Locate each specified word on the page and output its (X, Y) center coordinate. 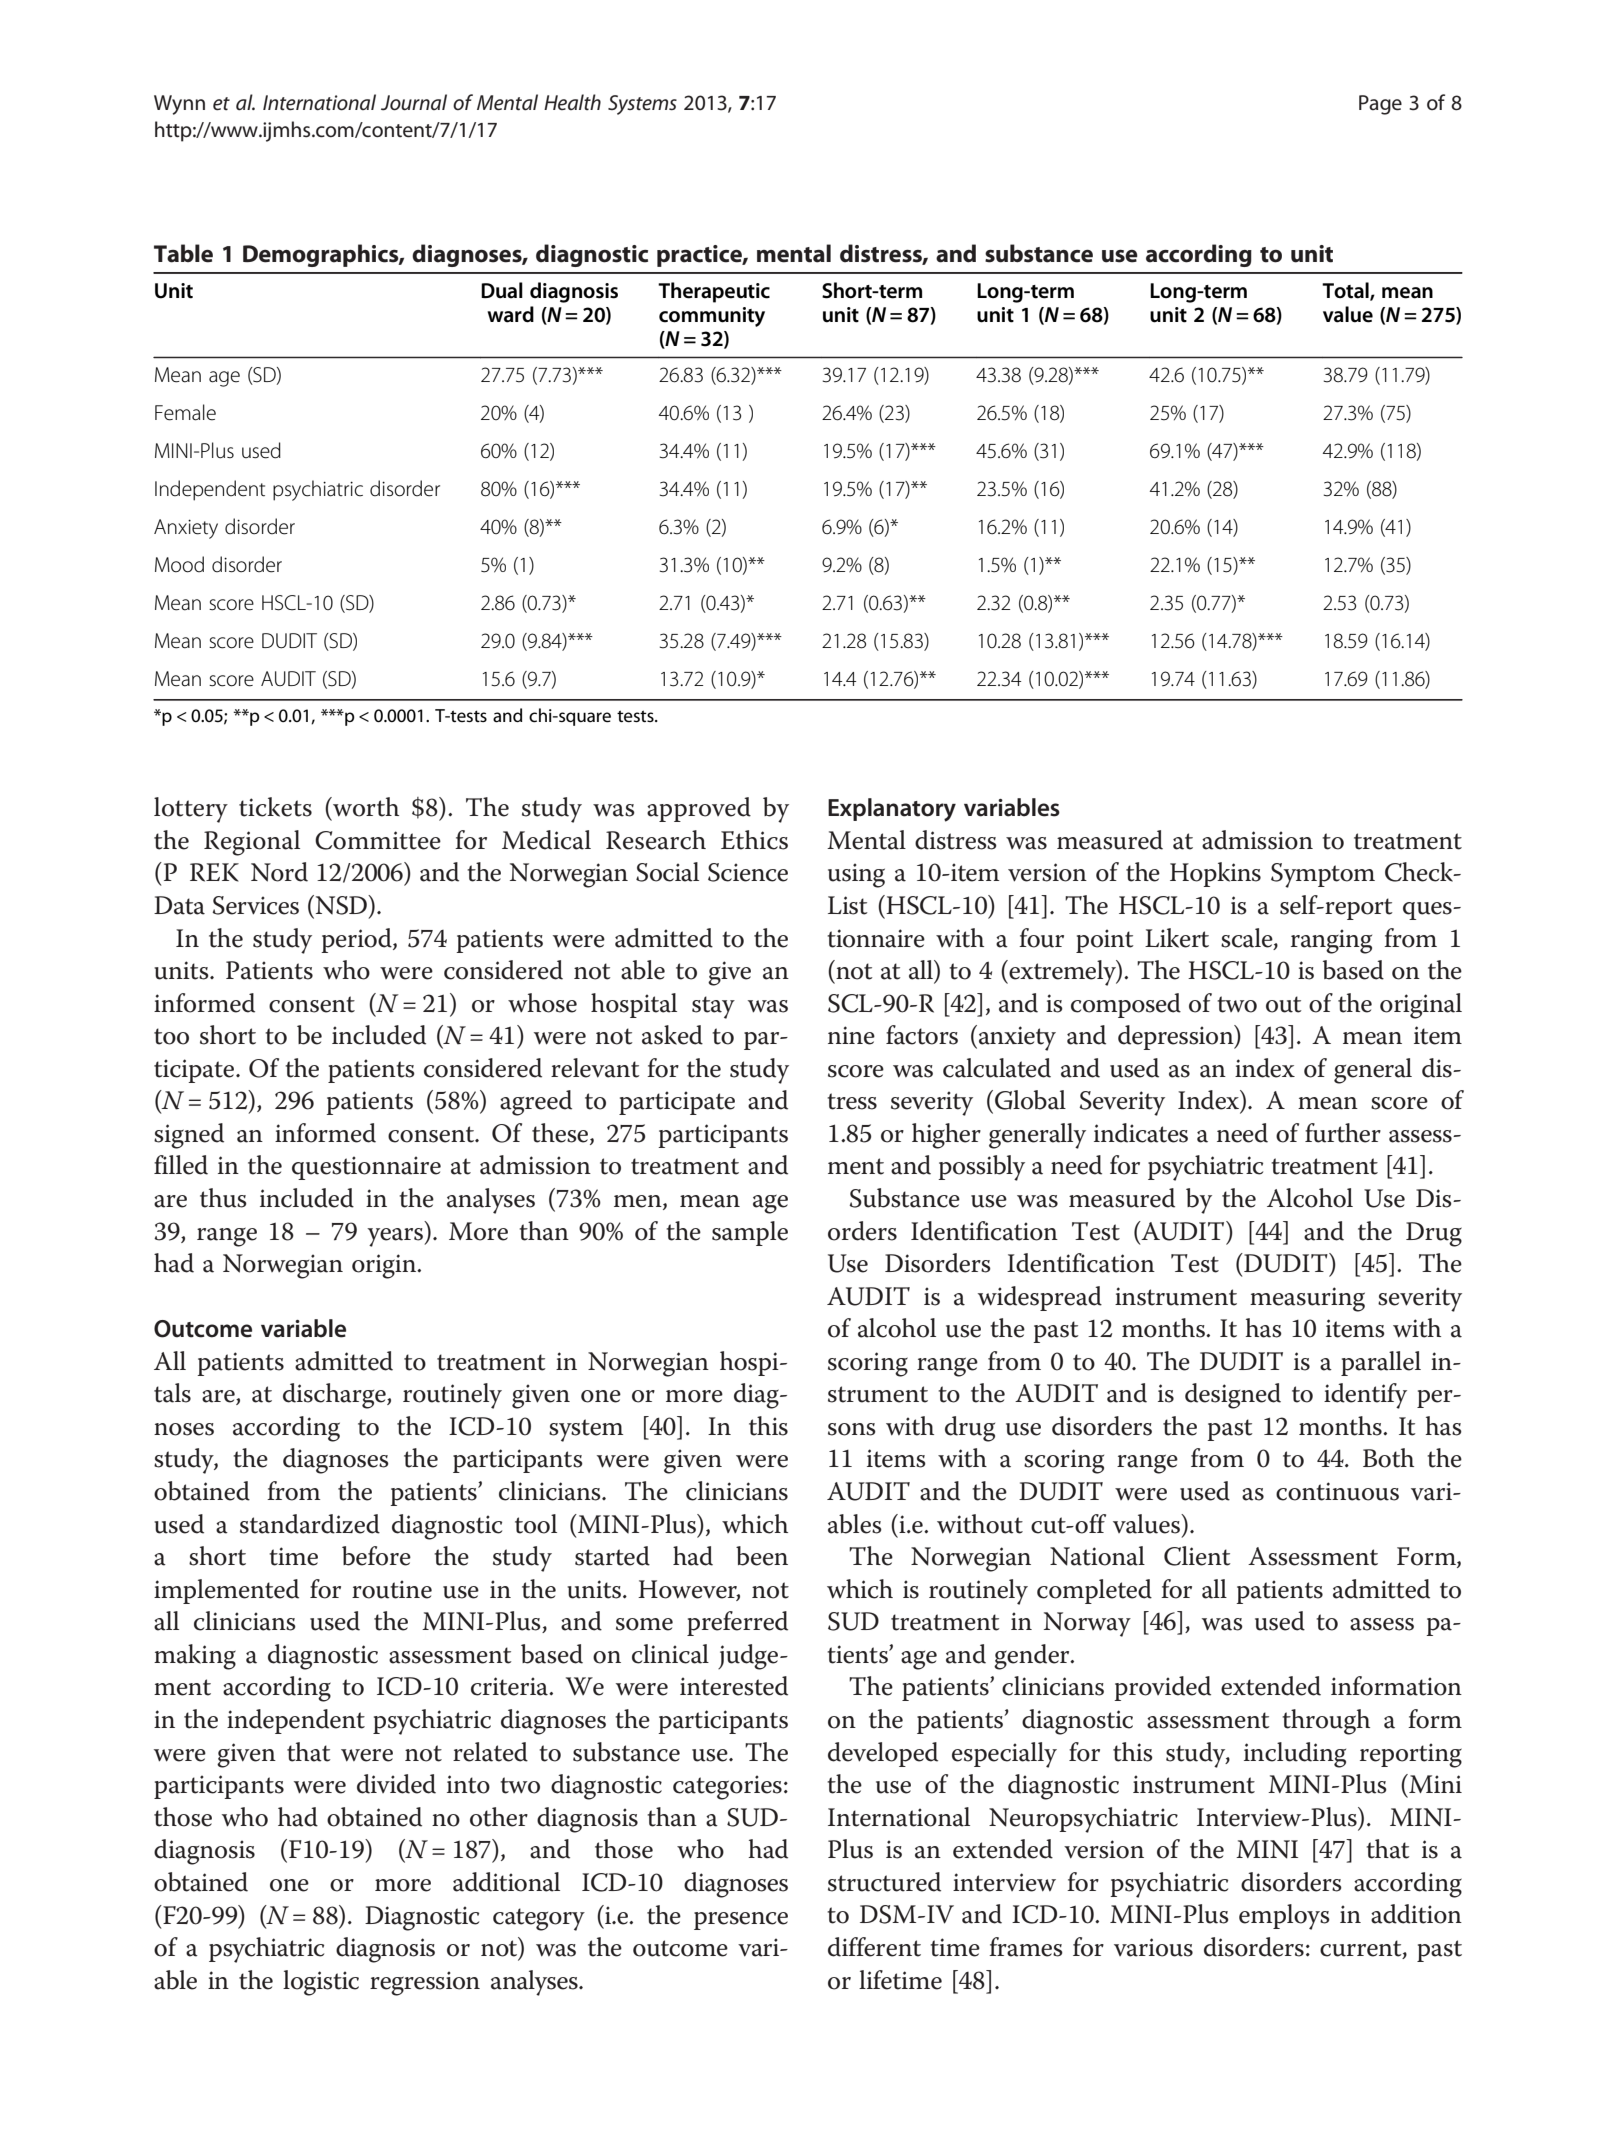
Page (1380, 105)
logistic (321, 1983)
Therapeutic (714, 292)
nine (851, 1035)
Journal (414, 102)
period (357, 940)
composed (1126, 1005)
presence (741, 1921)
